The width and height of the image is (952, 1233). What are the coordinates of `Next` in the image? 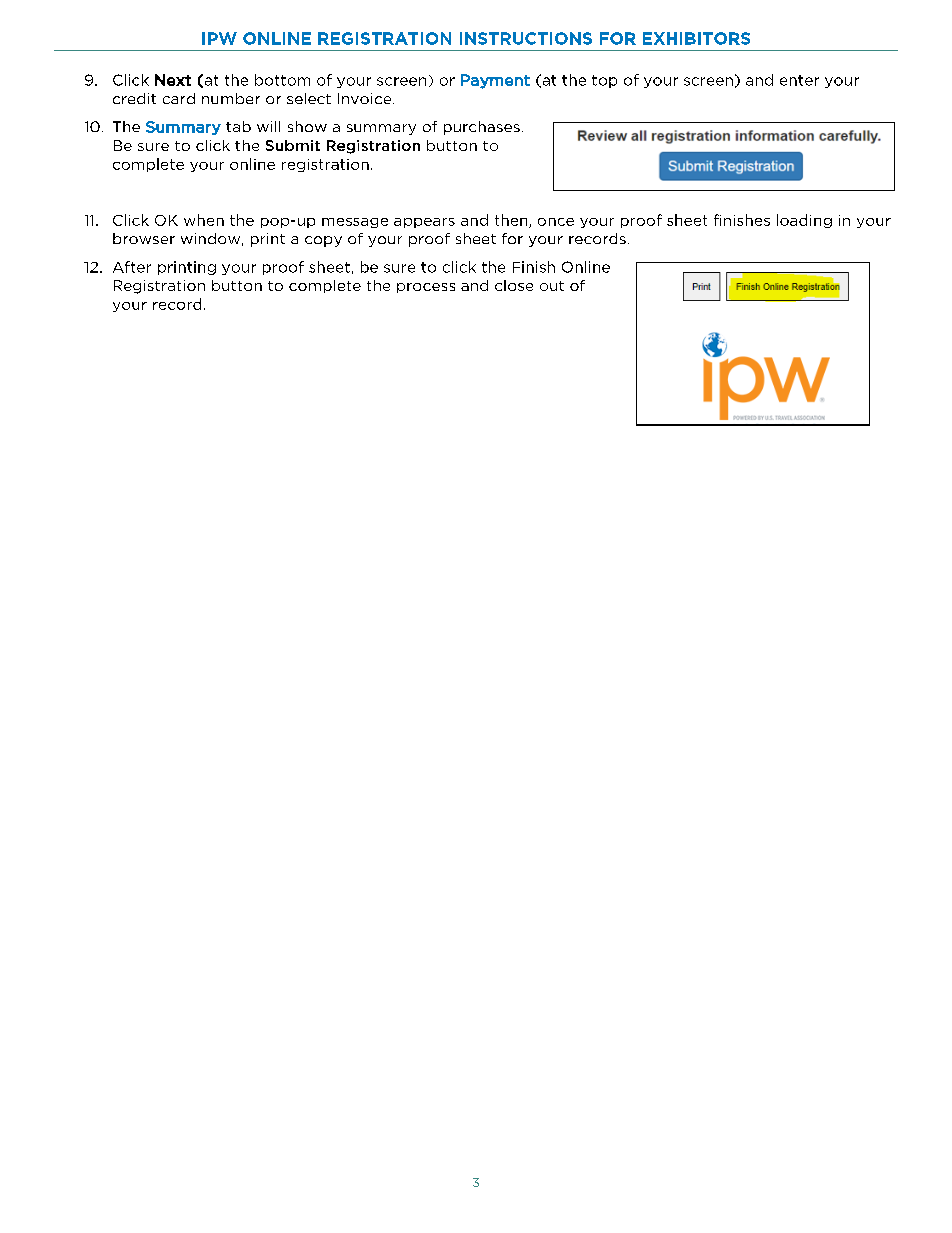 It's located at (173, 80).
